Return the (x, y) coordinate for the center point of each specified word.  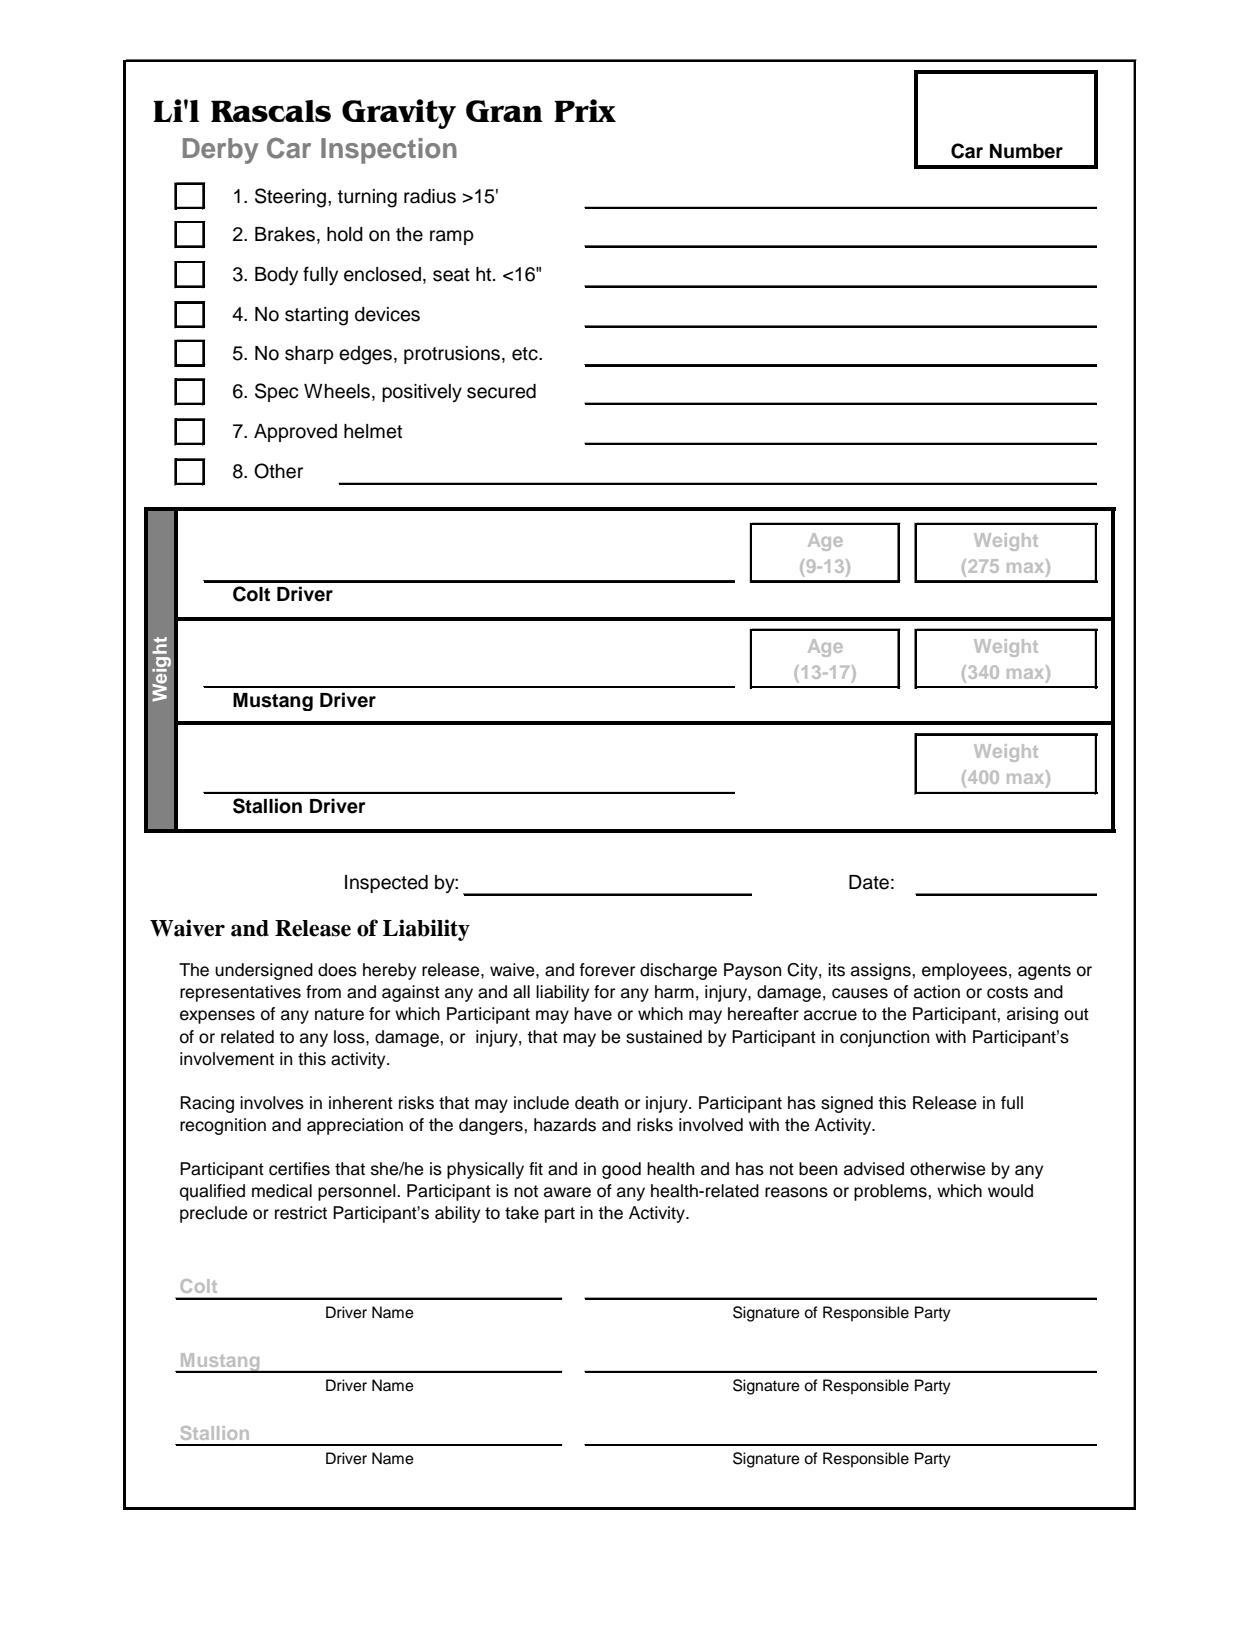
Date (869, 882)
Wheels (337, 391)
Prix (585, 110)
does (337, 970)
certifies (299, 1169)
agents (1044, 972)
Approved (295, 433)
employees (964, 971)
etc (526, 354)
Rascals (271, 111)
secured (501, 391)
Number (1026, 151)
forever (607, 970)
